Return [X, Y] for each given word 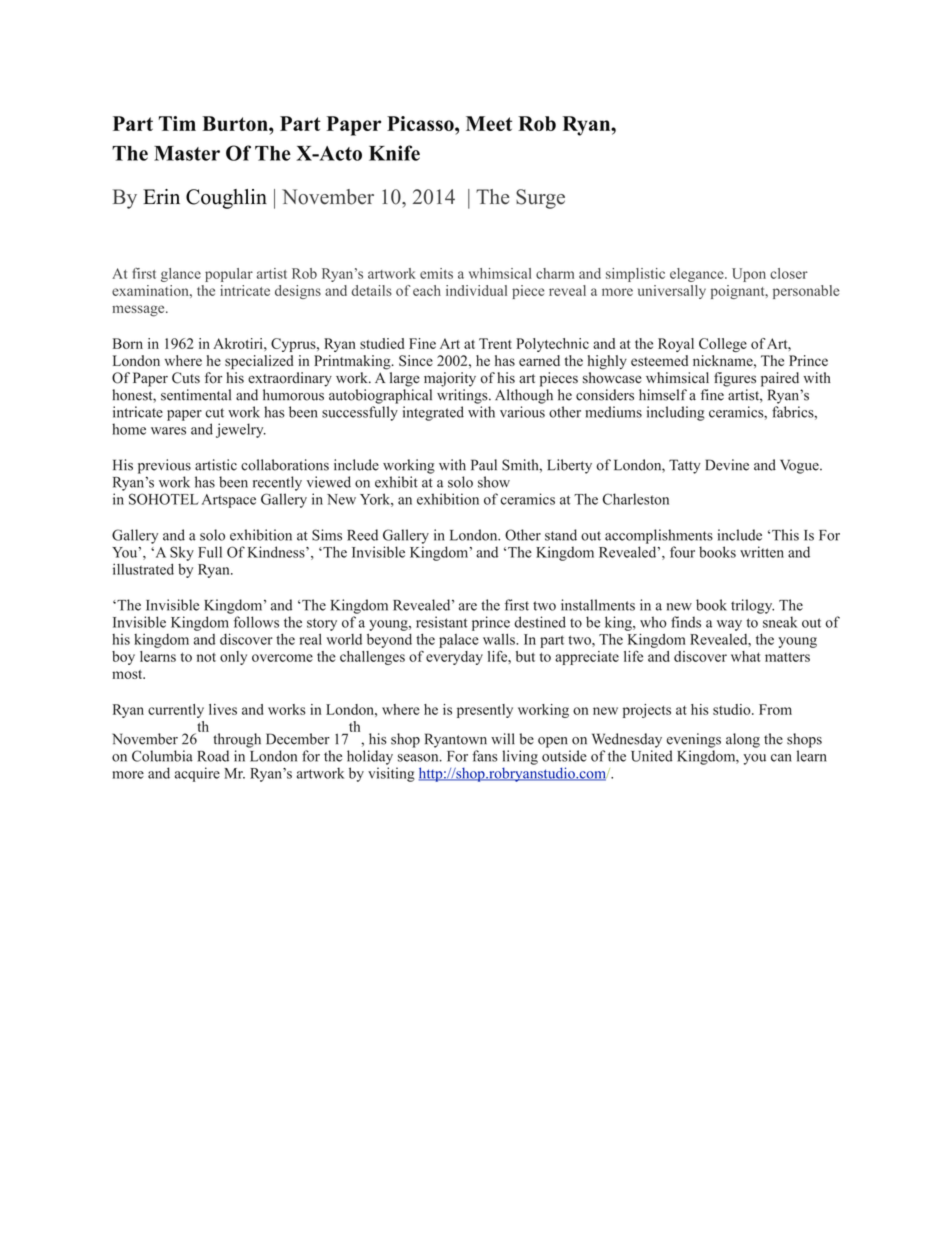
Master [187, 153]
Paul [484, 465]
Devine [727, 465]
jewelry [241, 430]
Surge [540, 199]
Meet [489, 123]
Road [213, 756]
